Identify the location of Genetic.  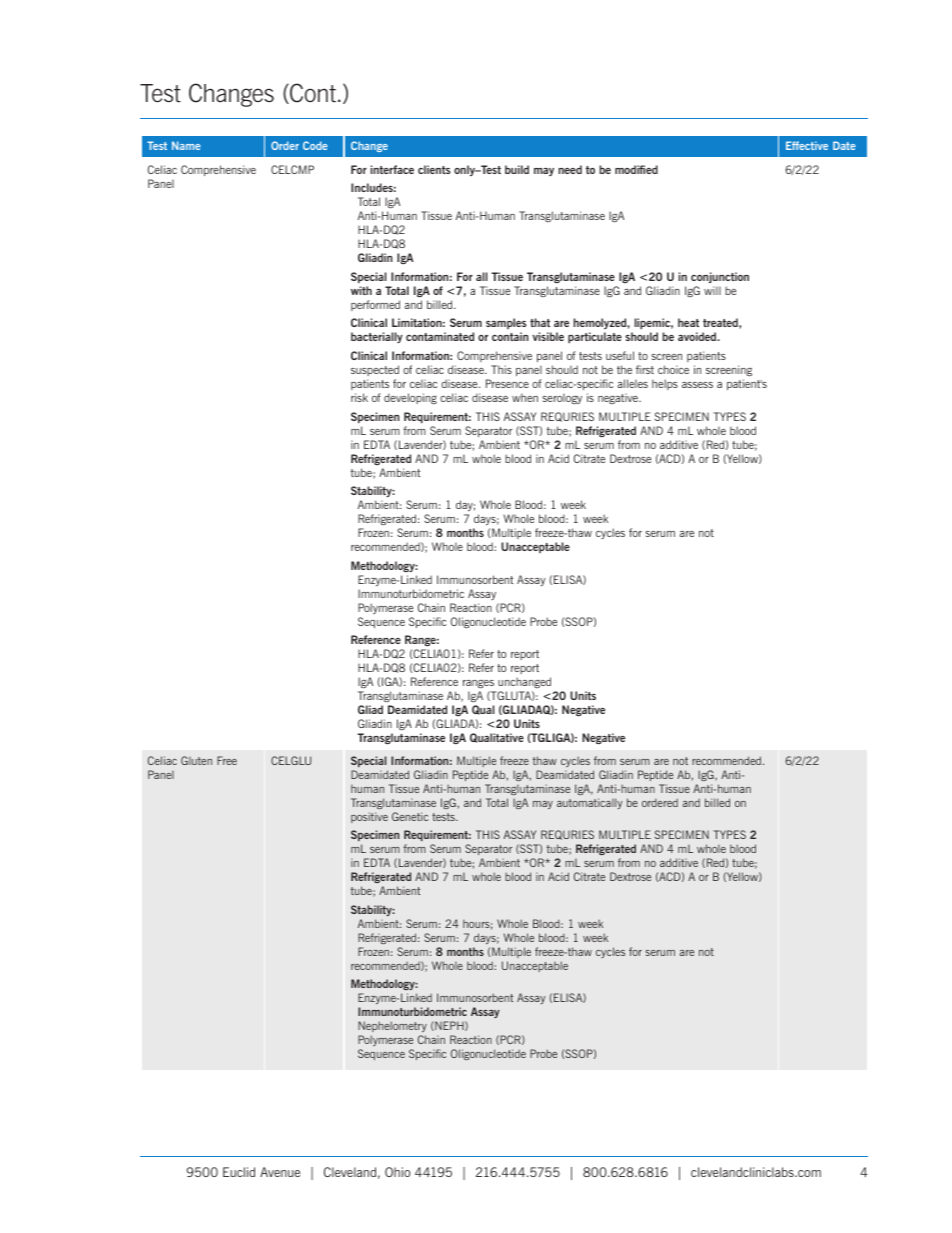
(410, 816).
